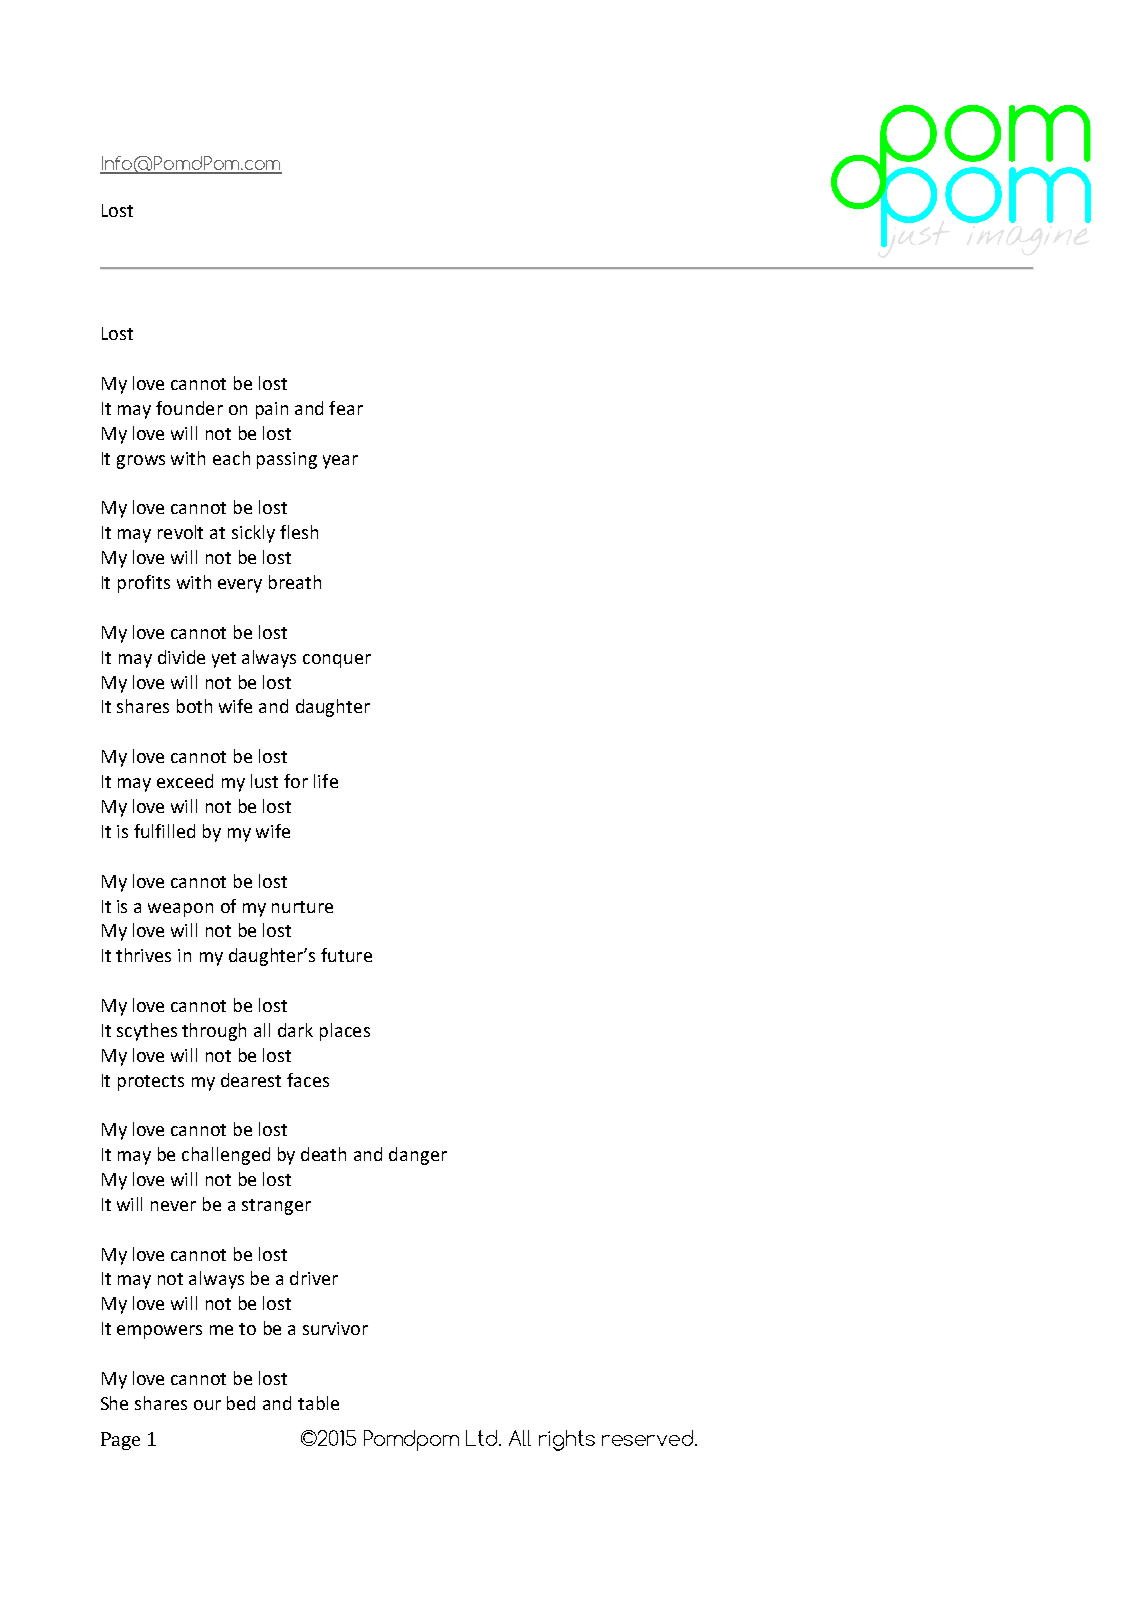 The width and height of the screenshot is (1132, 1602). What do you see at coordinates (295, 582) in the screenshot?
I see `breath` at bounding box center [295, 582].
